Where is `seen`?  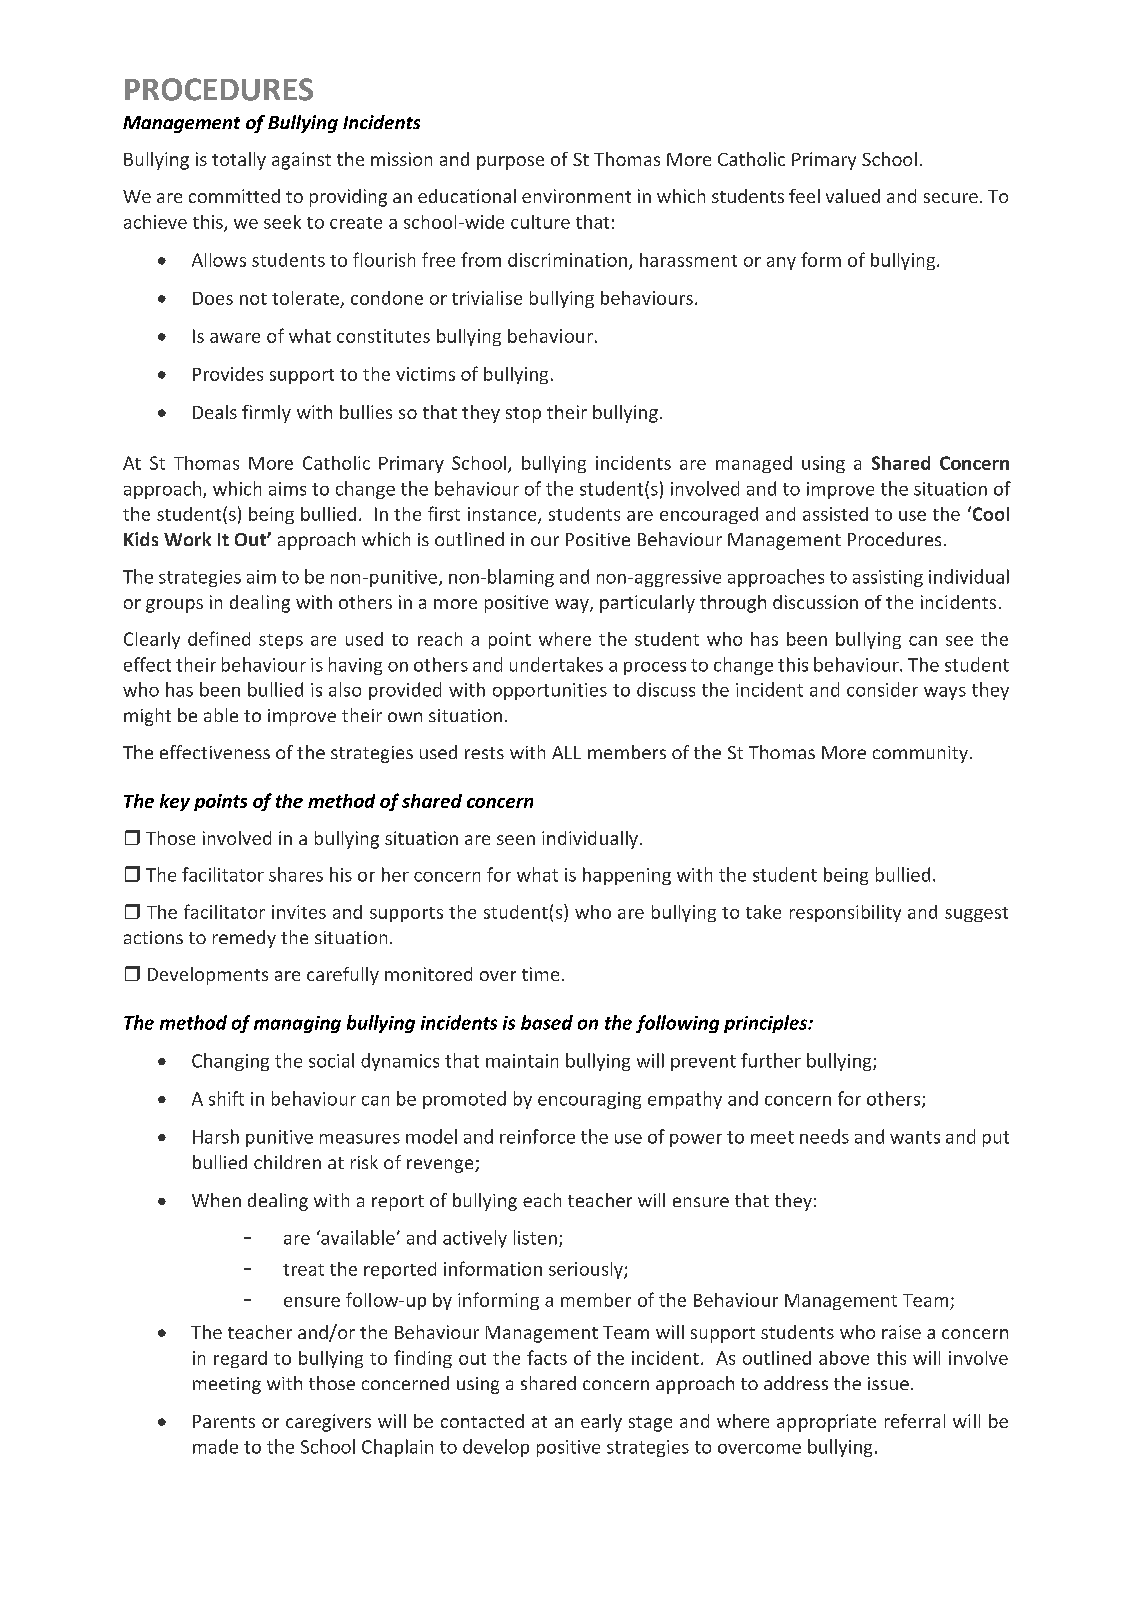 seen is located at coordinates (516, 840).
